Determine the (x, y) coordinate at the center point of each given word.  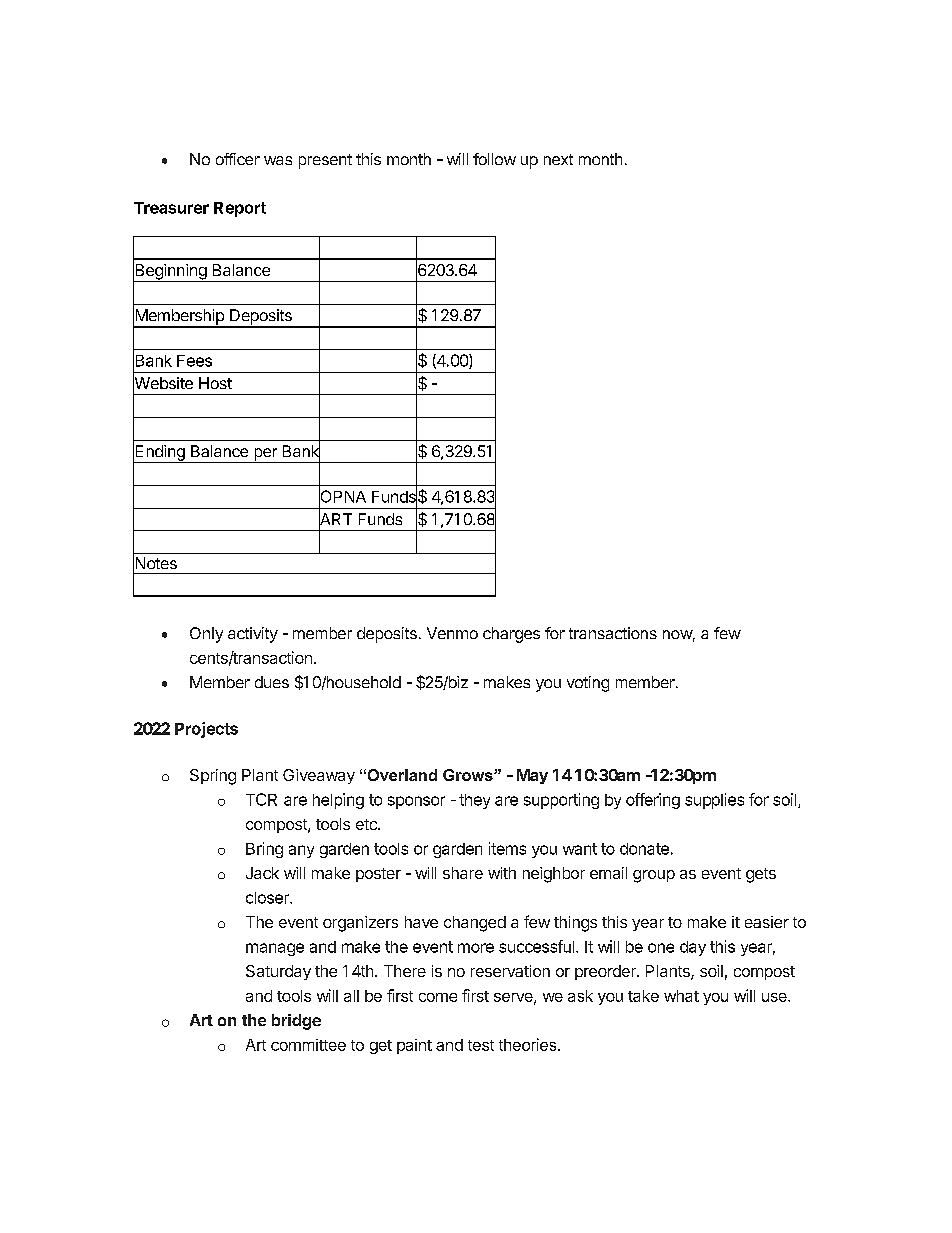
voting (588, 684)
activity (253, 635)
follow (494, 159)
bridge (296, 1022)
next (558, 159)
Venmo (452, 633)
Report (240, 209)
